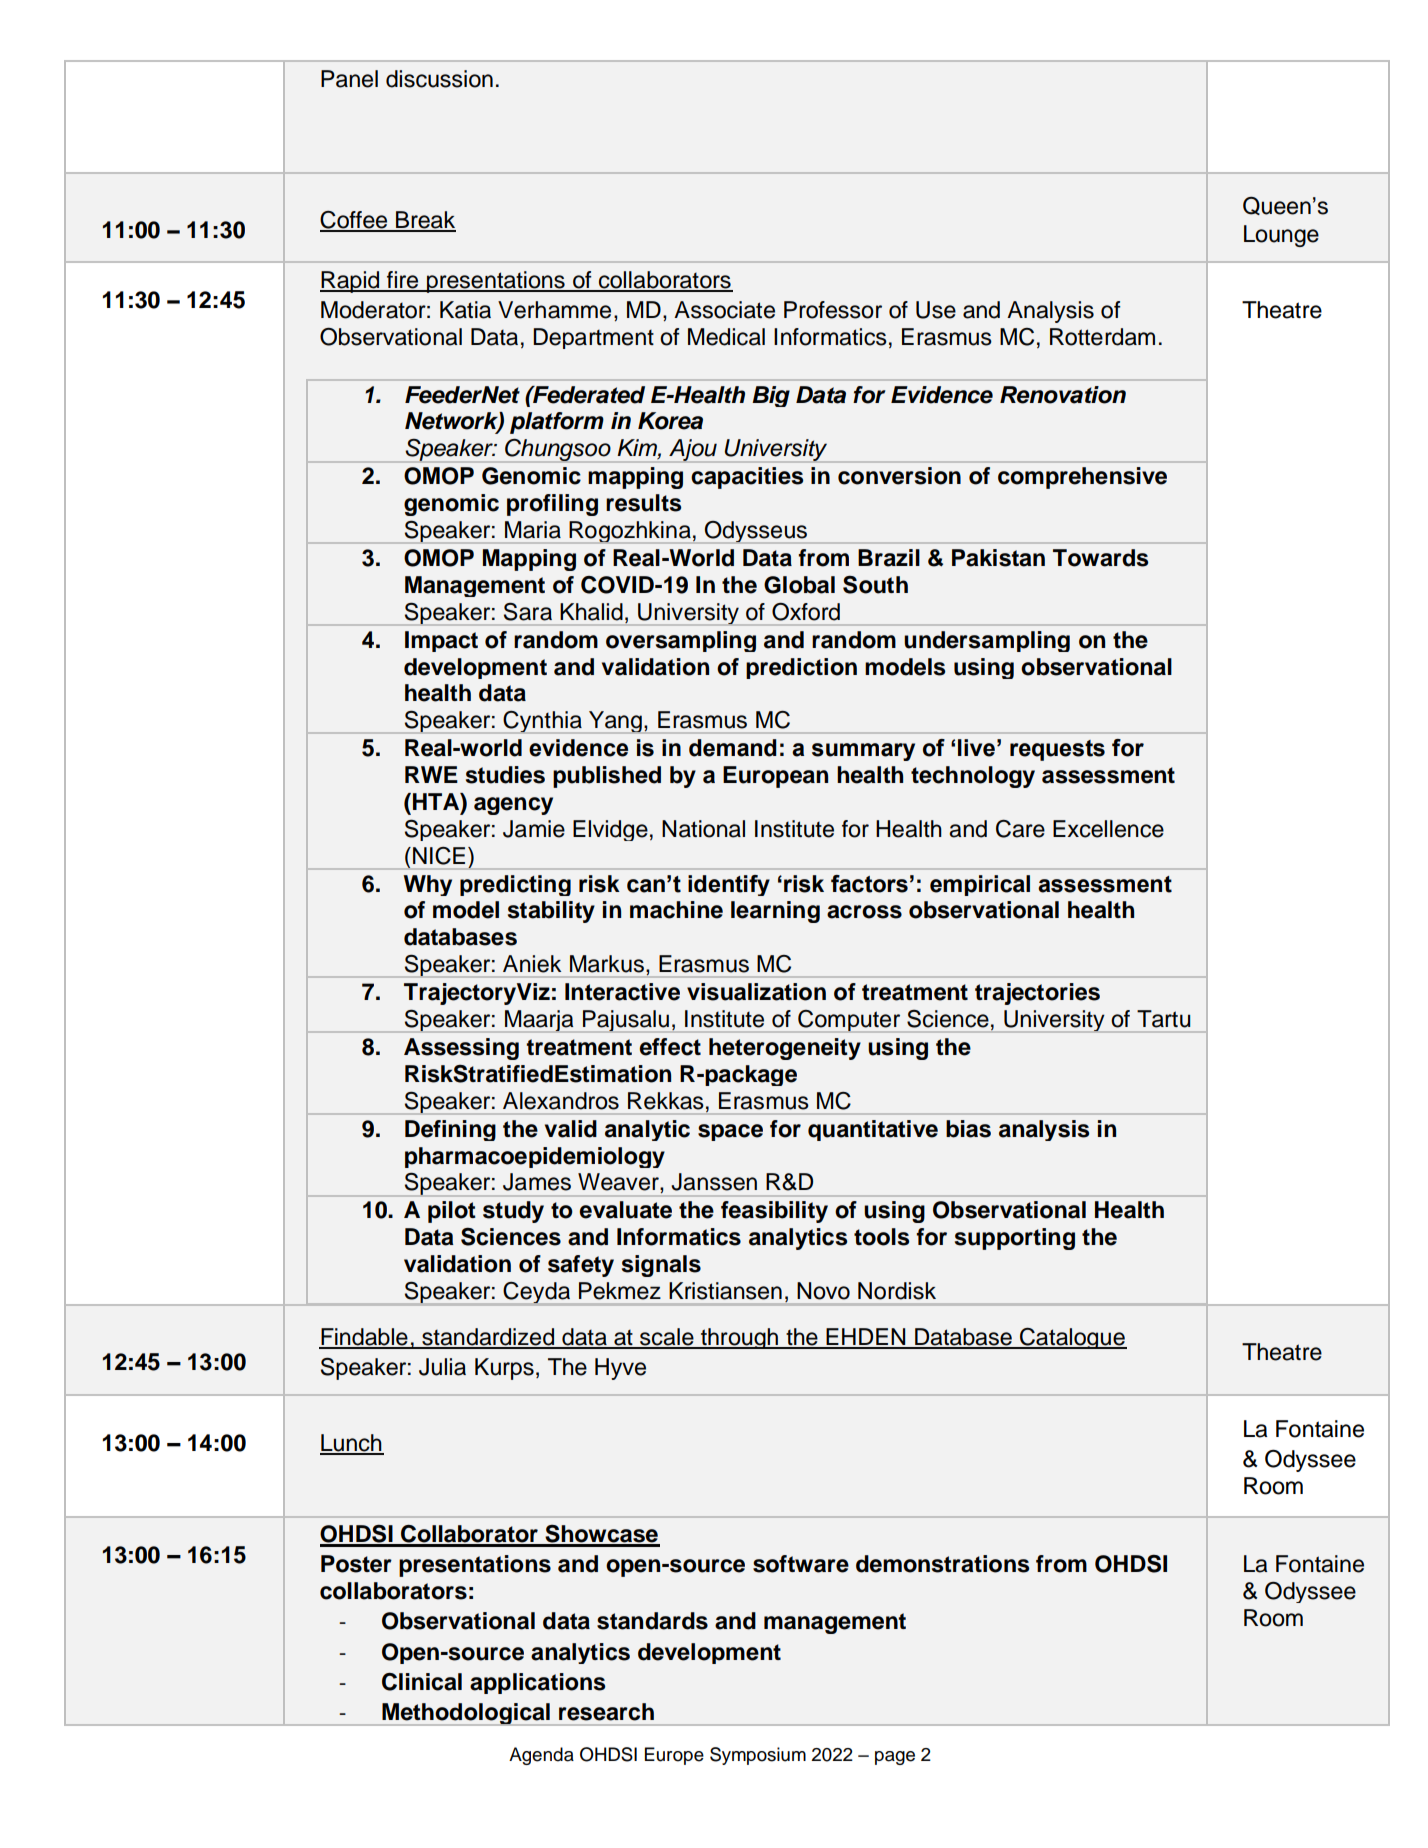 The image size is (1428, 1848). I want to click on Lounge, so click(1281, 236).
